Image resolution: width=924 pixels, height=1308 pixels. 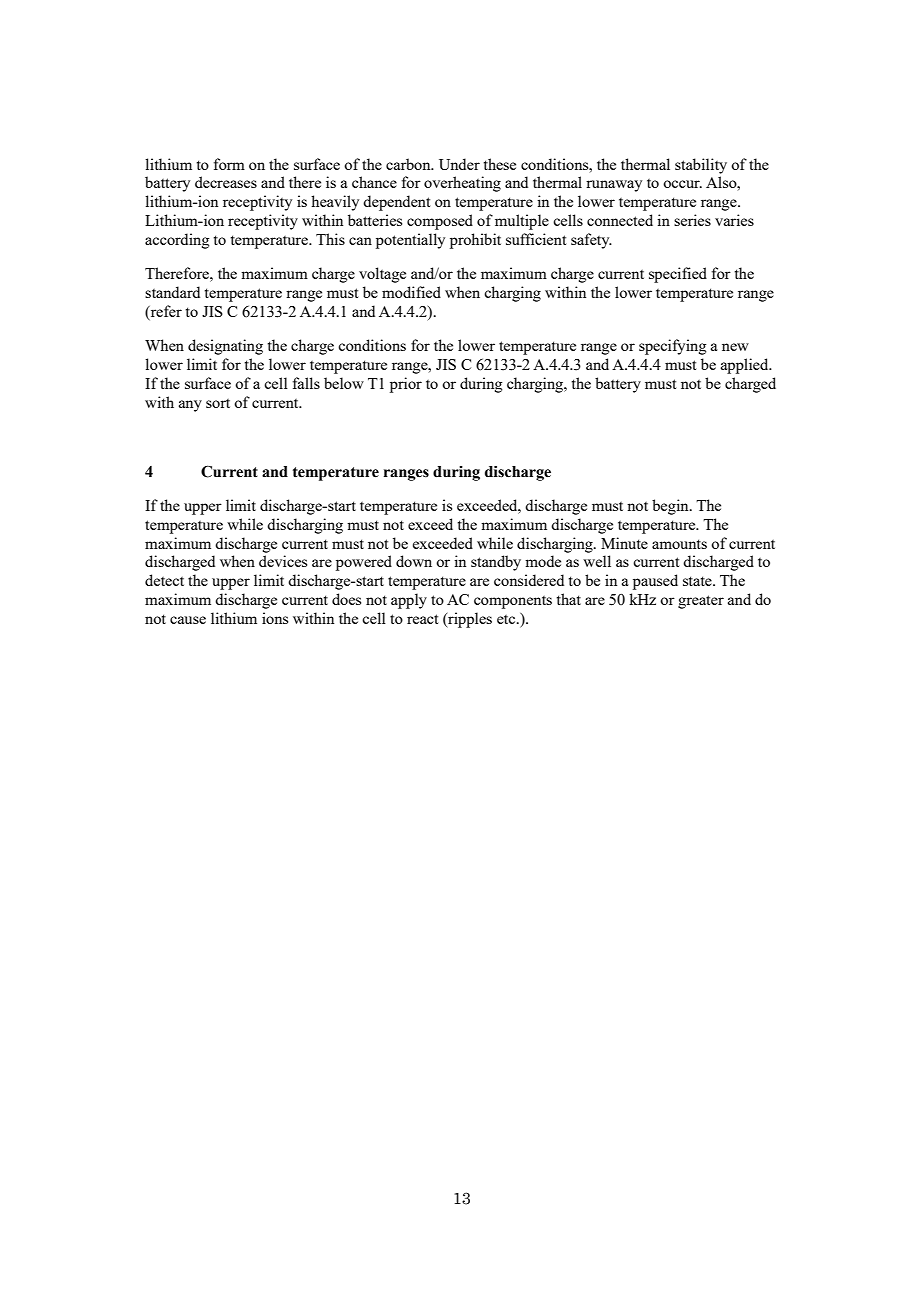 What do you see at coordinates (226, 182) in the image?
I see `decreases` at bounding box center [226, 182].
